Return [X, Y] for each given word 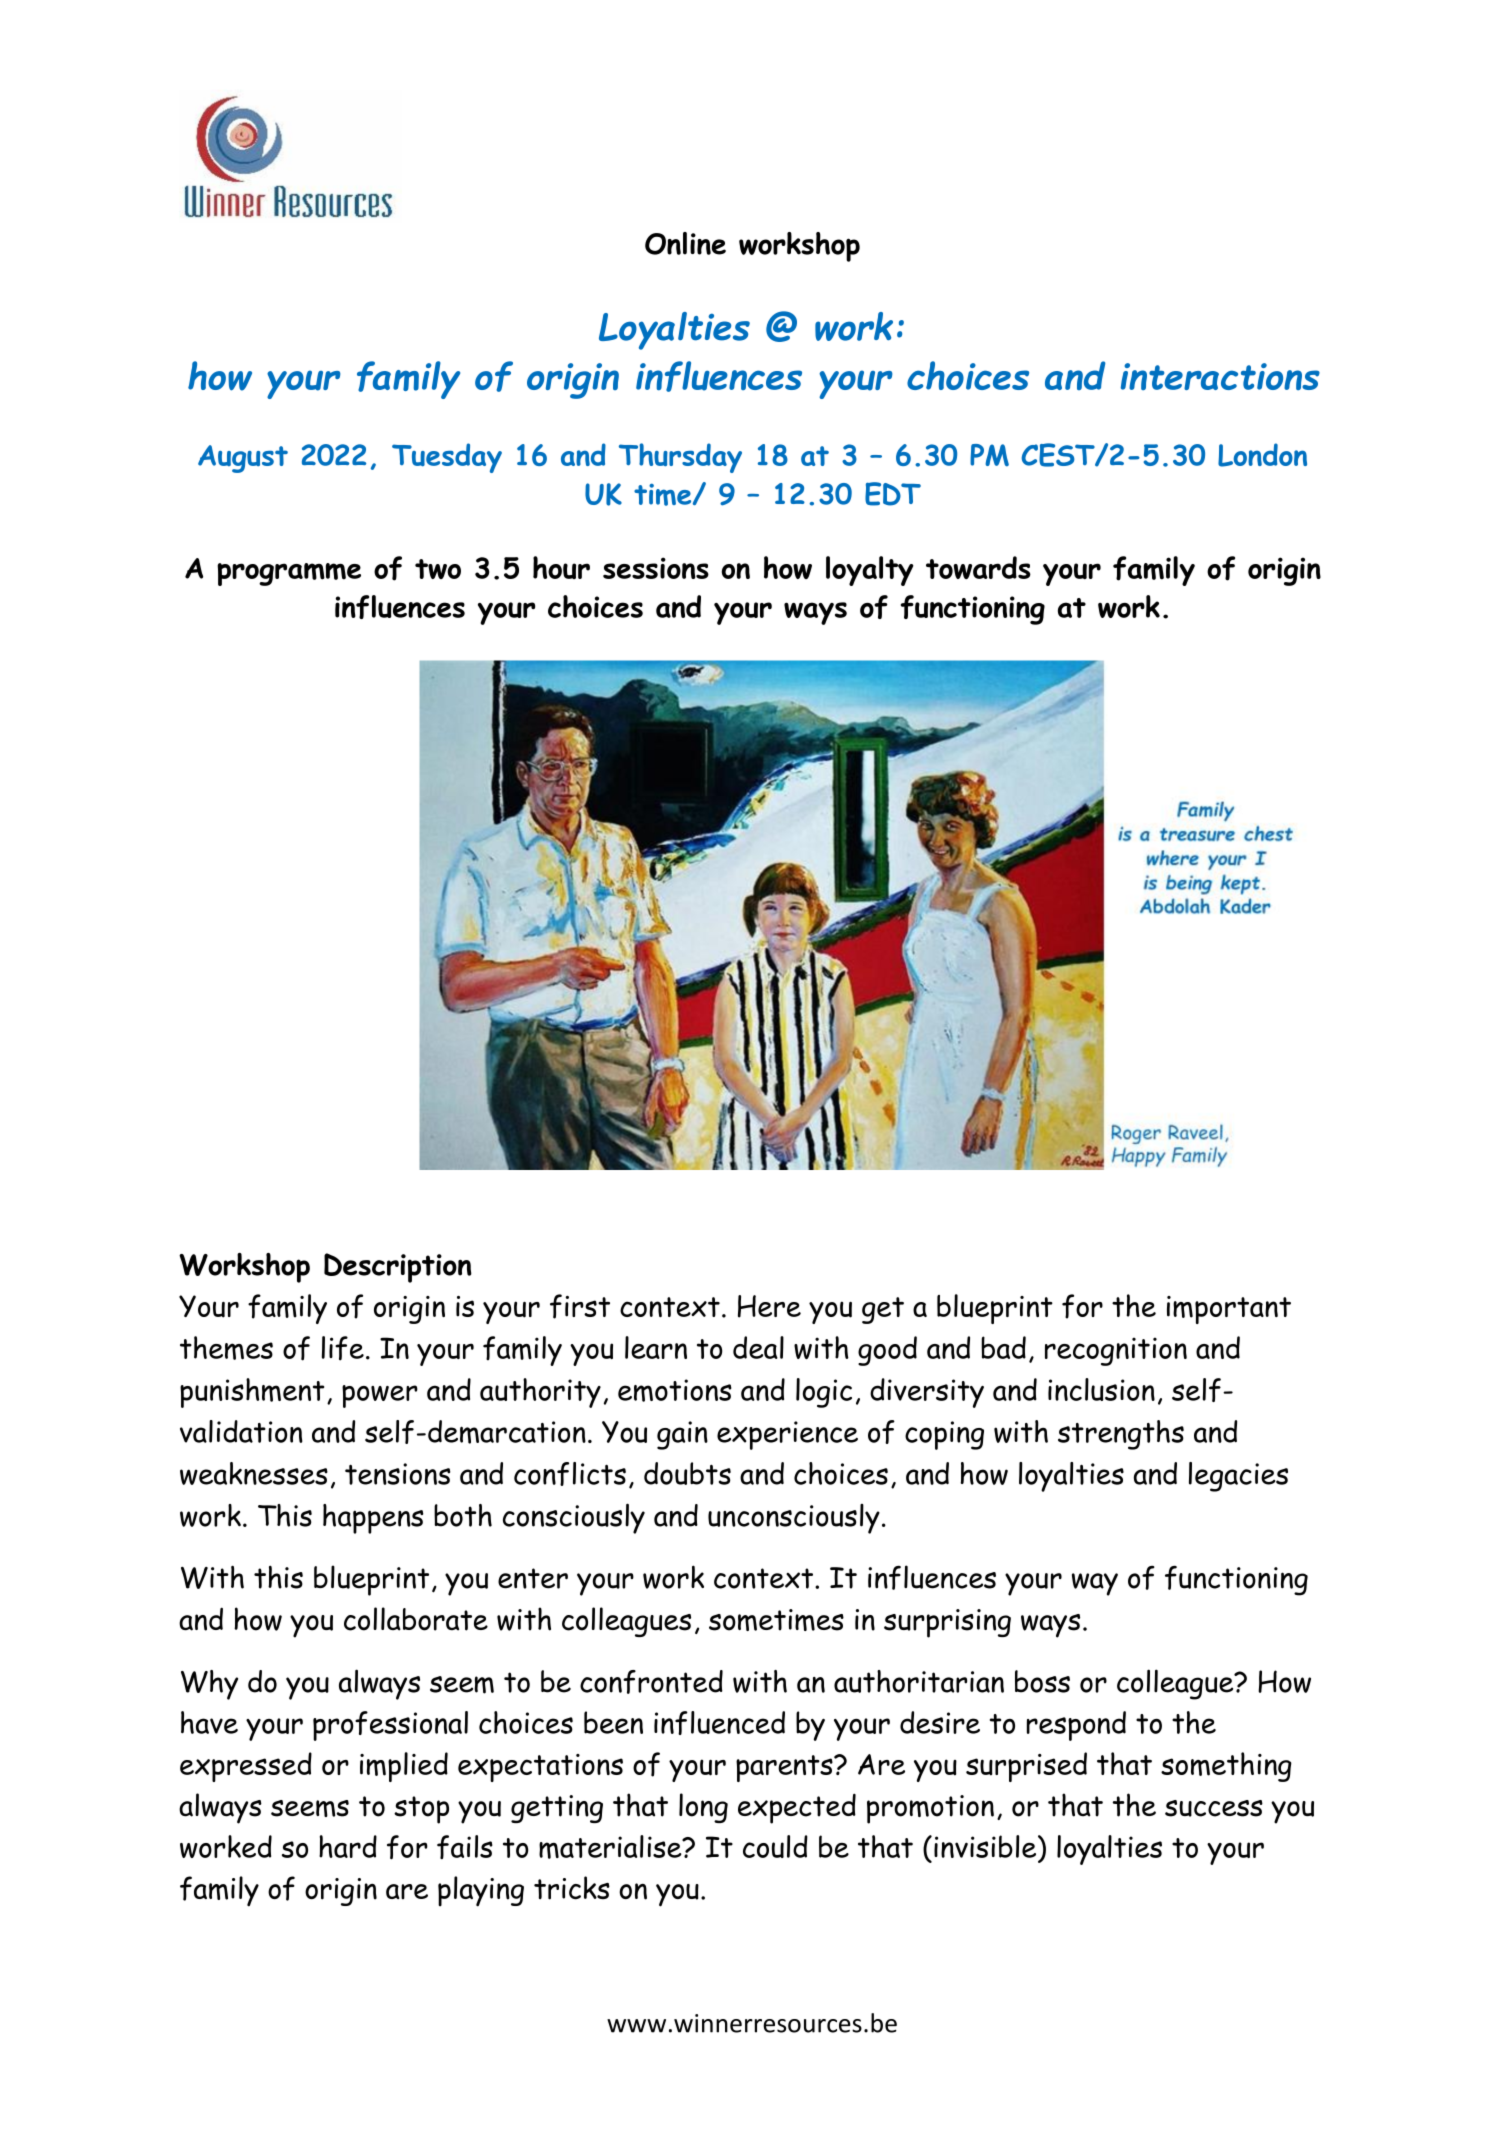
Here [769, 1306]
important [1229, 1310]
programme [289, 574]
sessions [656, 568]
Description [398, 1268]
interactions [1220, 376]
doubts [687, 1473]
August [243, 459]
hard [348, 1846]
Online [685, 243]
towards [978, 567]
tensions [397, 1474]
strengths [1121, 1435]
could [775, 1846]
